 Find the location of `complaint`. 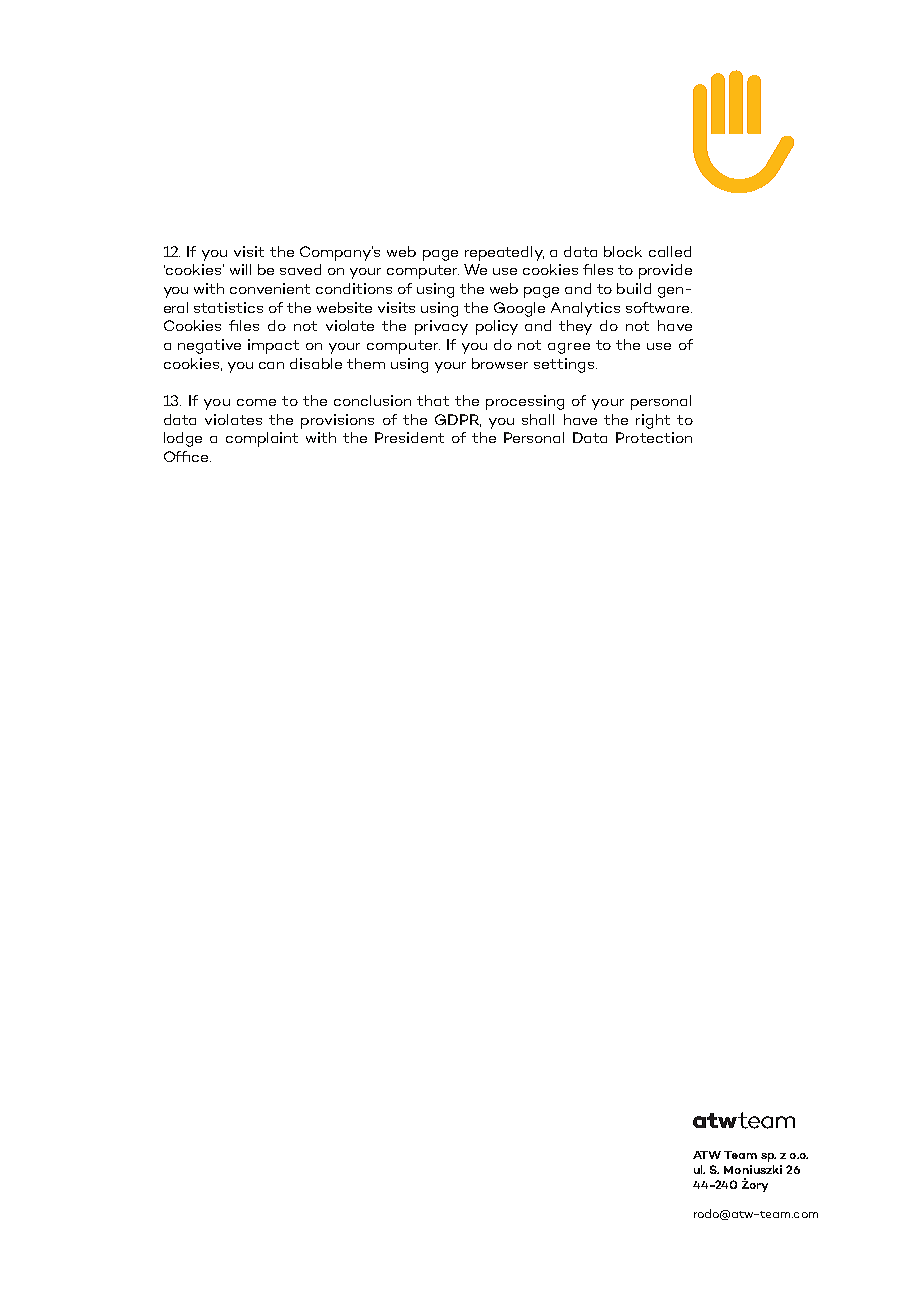

complaint is located at coordinates (262, 439).
